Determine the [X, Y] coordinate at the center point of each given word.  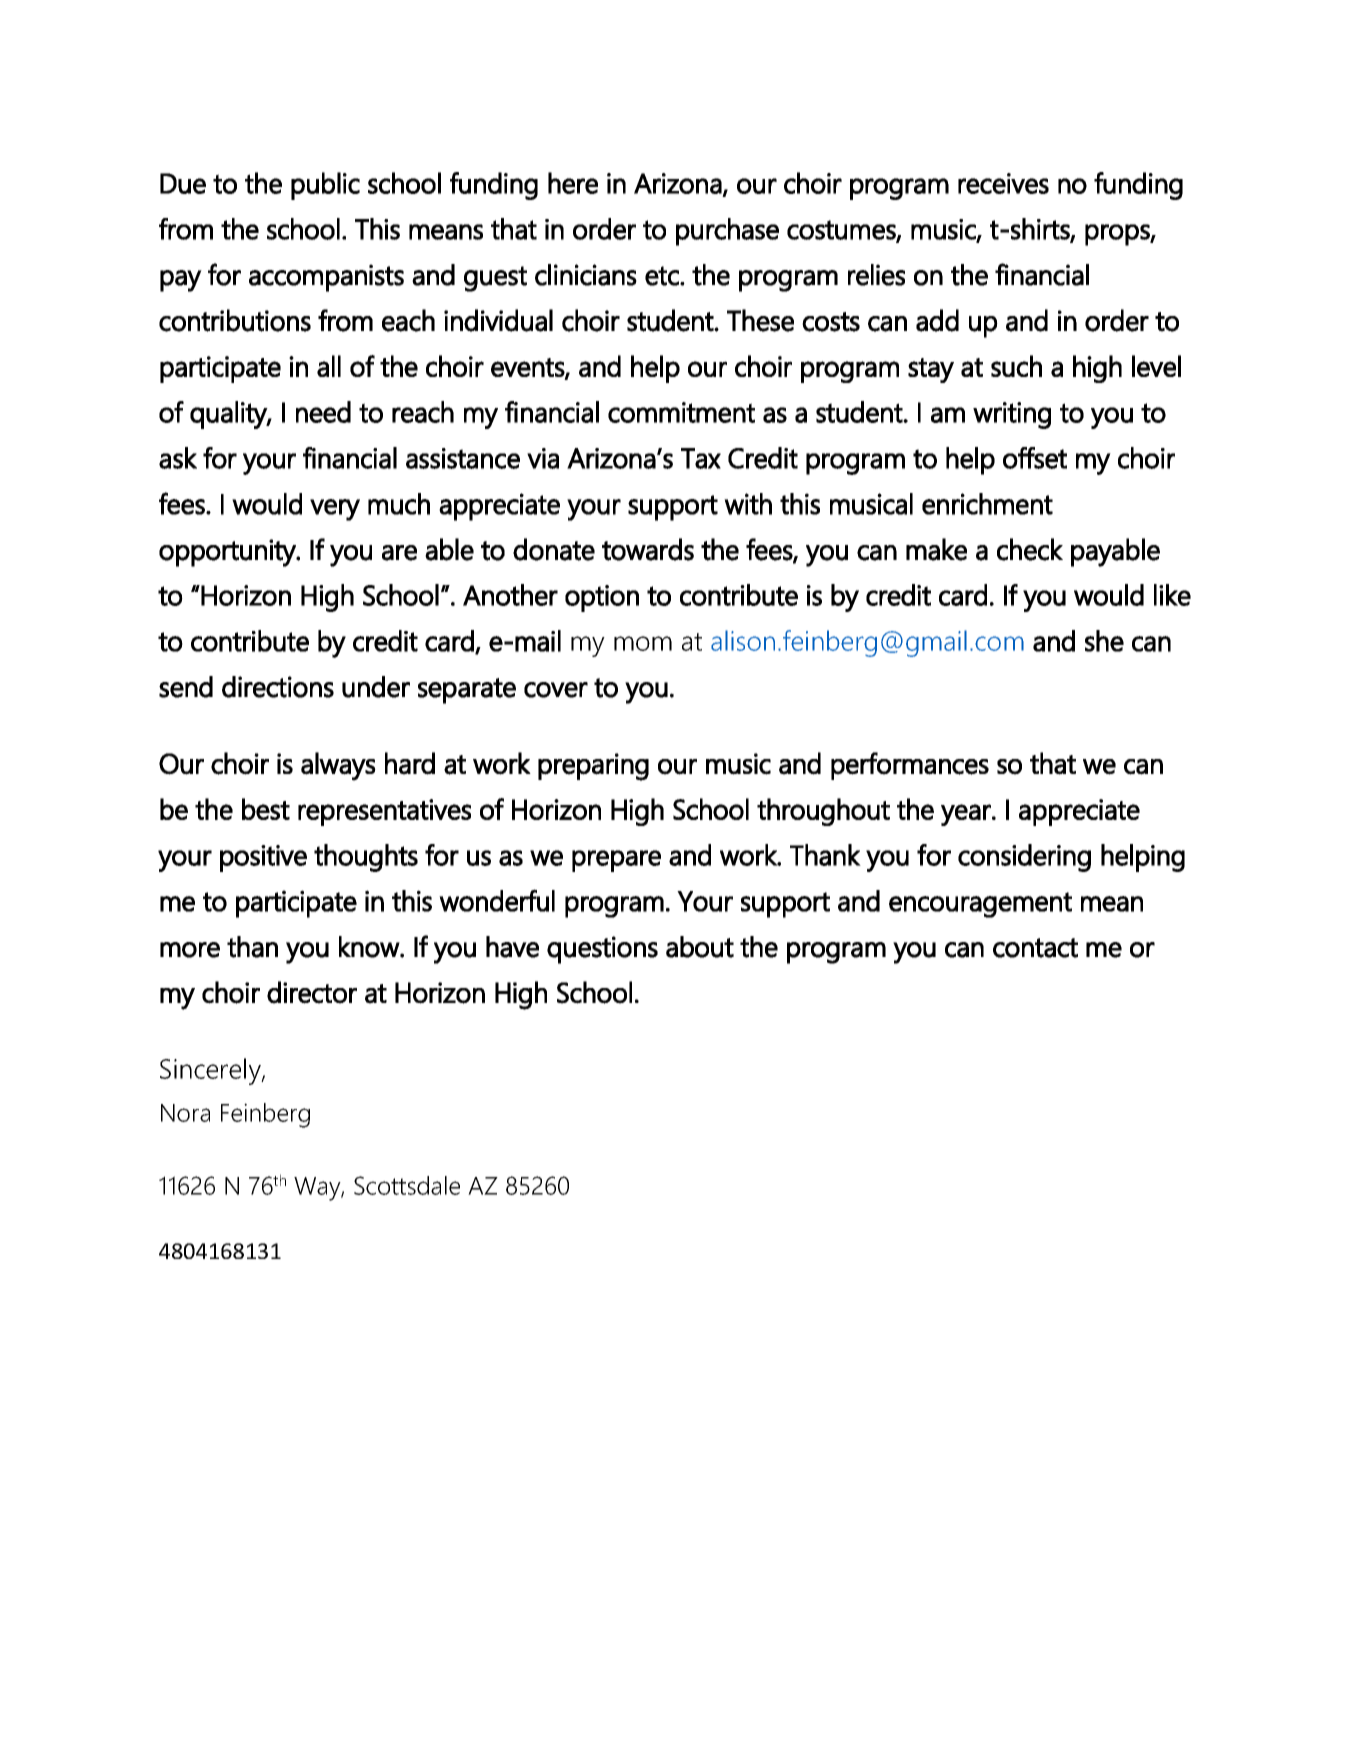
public [325, 186]
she [1104, 641]
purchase [727, 232]
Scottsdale [407, 1185]
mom [643, 643]
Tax [701, 458]
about [700, 947]
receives [1003, 183]
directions [278, 687]
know [370, 947]
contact [1035, 948]
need [323, 412]
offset [1035, 458]
